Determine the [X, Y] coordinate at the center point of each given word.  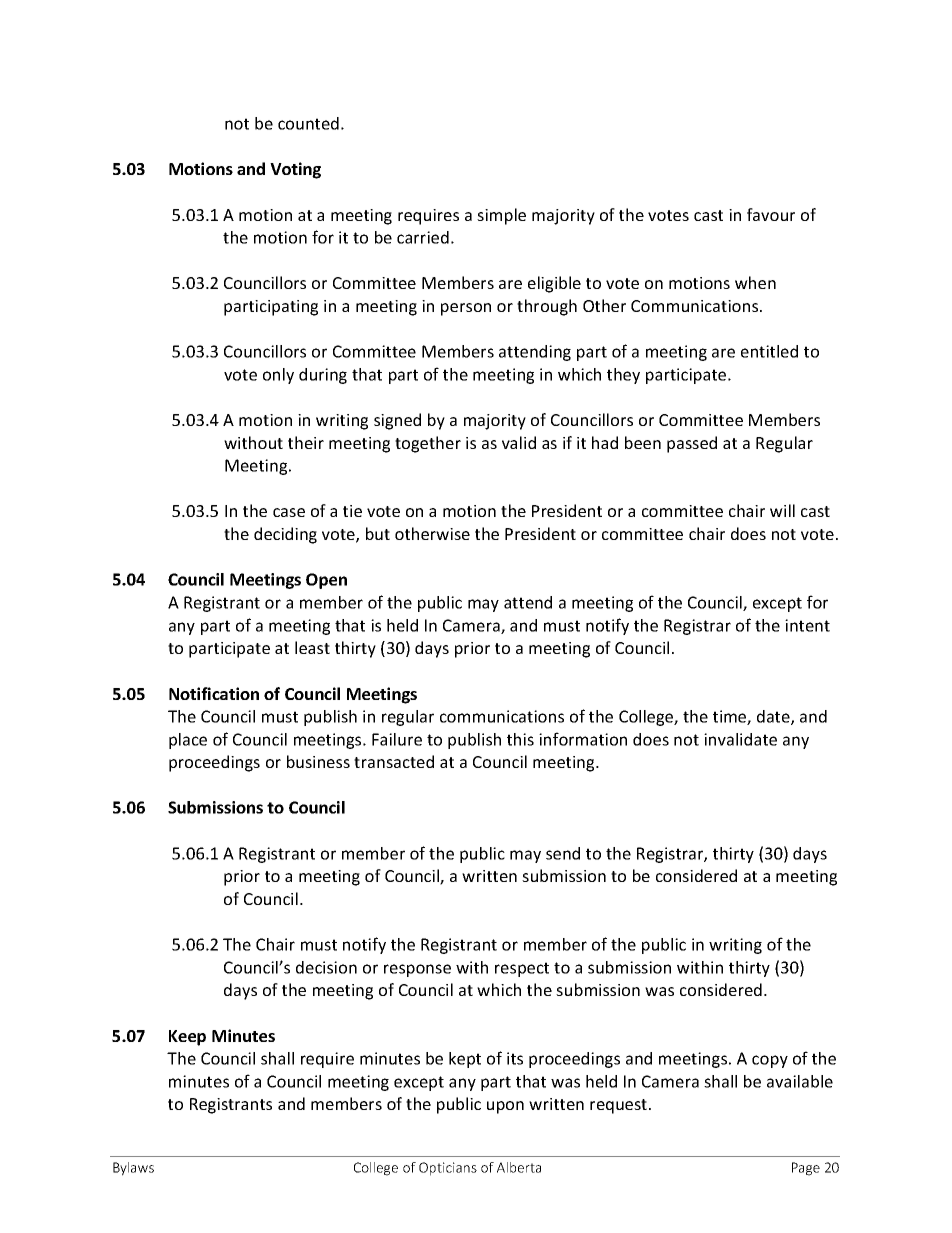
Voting [295, 170]
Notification [214, 693]
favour [771, 214]
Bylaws [133, 1169]
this [520, 739]
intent [807, 625]
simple [501, 216]
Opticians [448, 1169]
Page [806, 1169]
